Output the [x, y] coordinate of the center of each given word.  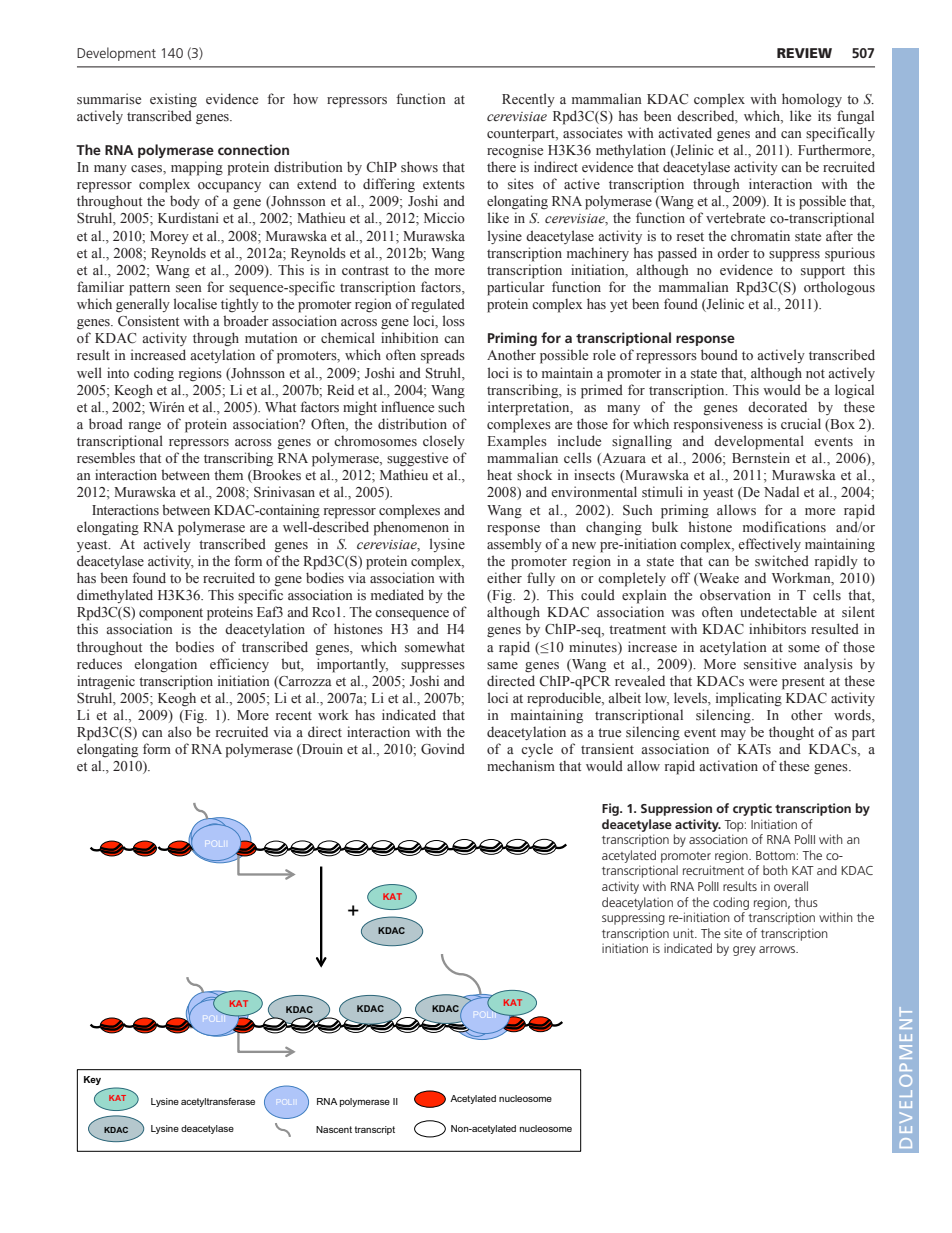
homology [812, 100]
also [180, 731]
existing [173, 100]
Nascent [334, 1129]
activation [728, 765]
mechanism [521, 765]
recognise [515, 151]
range [145, 427]
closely [444, 442]
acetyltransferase [218, 1102]
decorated [777, 406]
